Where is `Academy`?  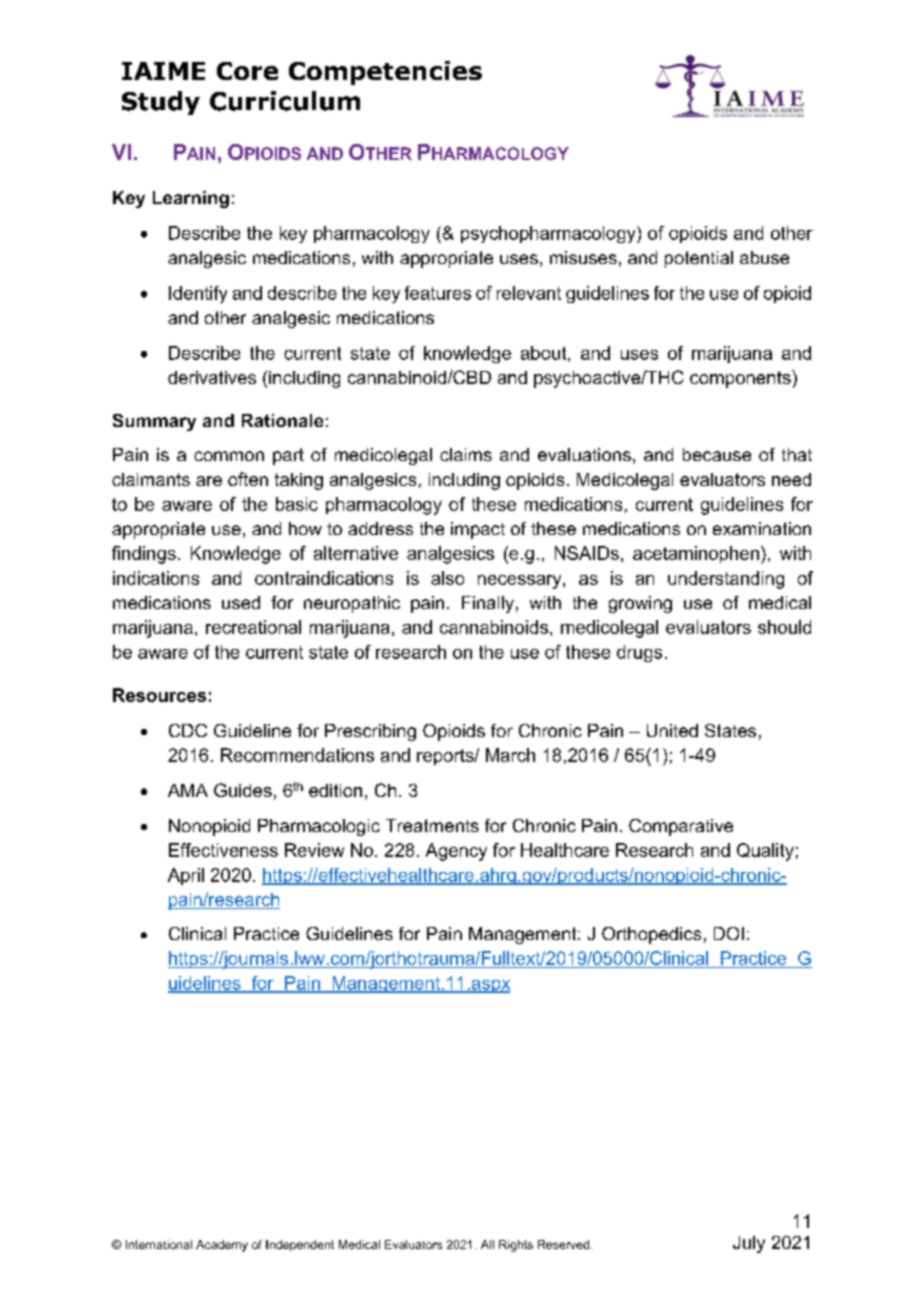 Academy is located at coordinates (222, 1246).
